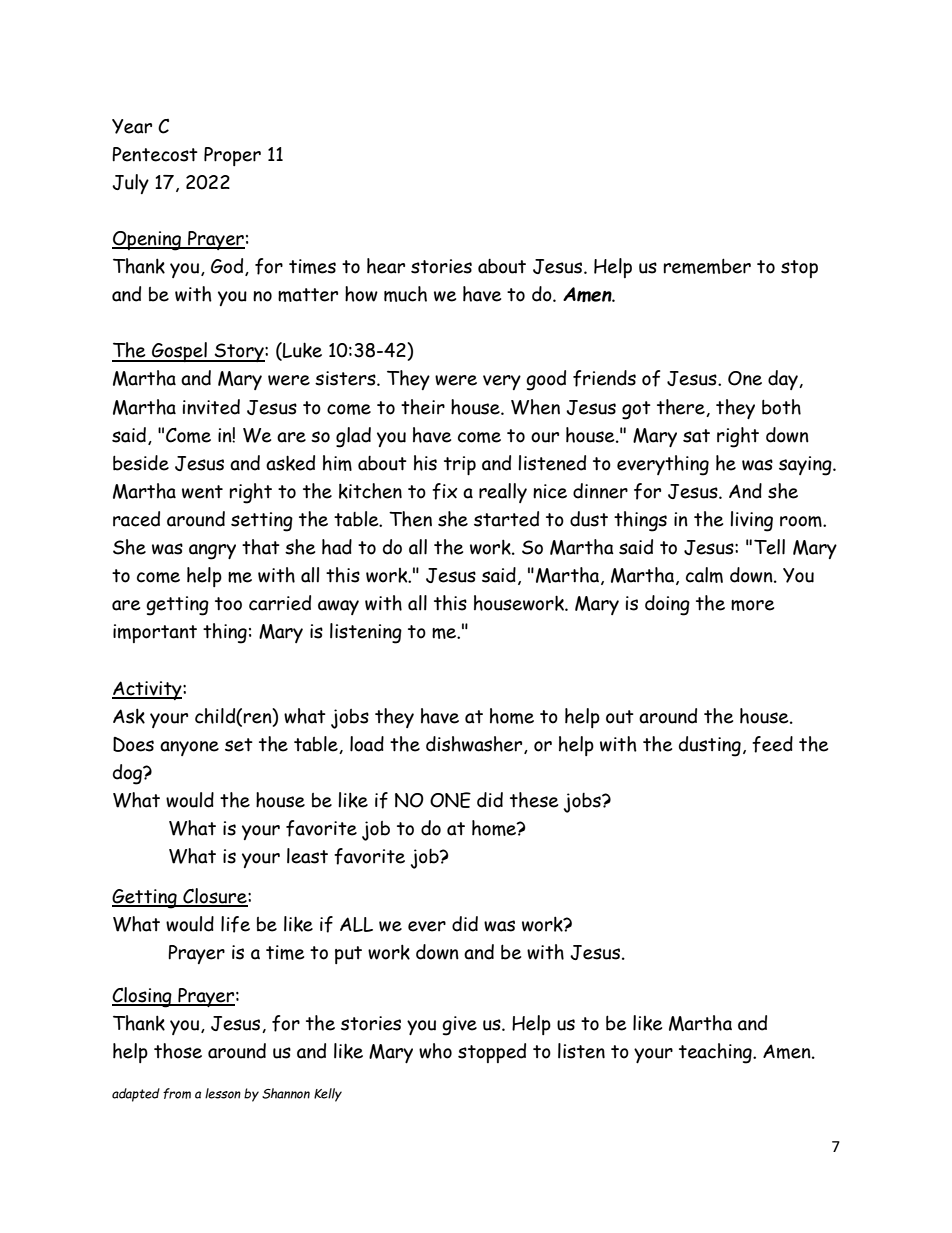 This page has height=1233, width=952. Describe the element at coordinates (435, 1051) in the page. I see `who` at that location.
